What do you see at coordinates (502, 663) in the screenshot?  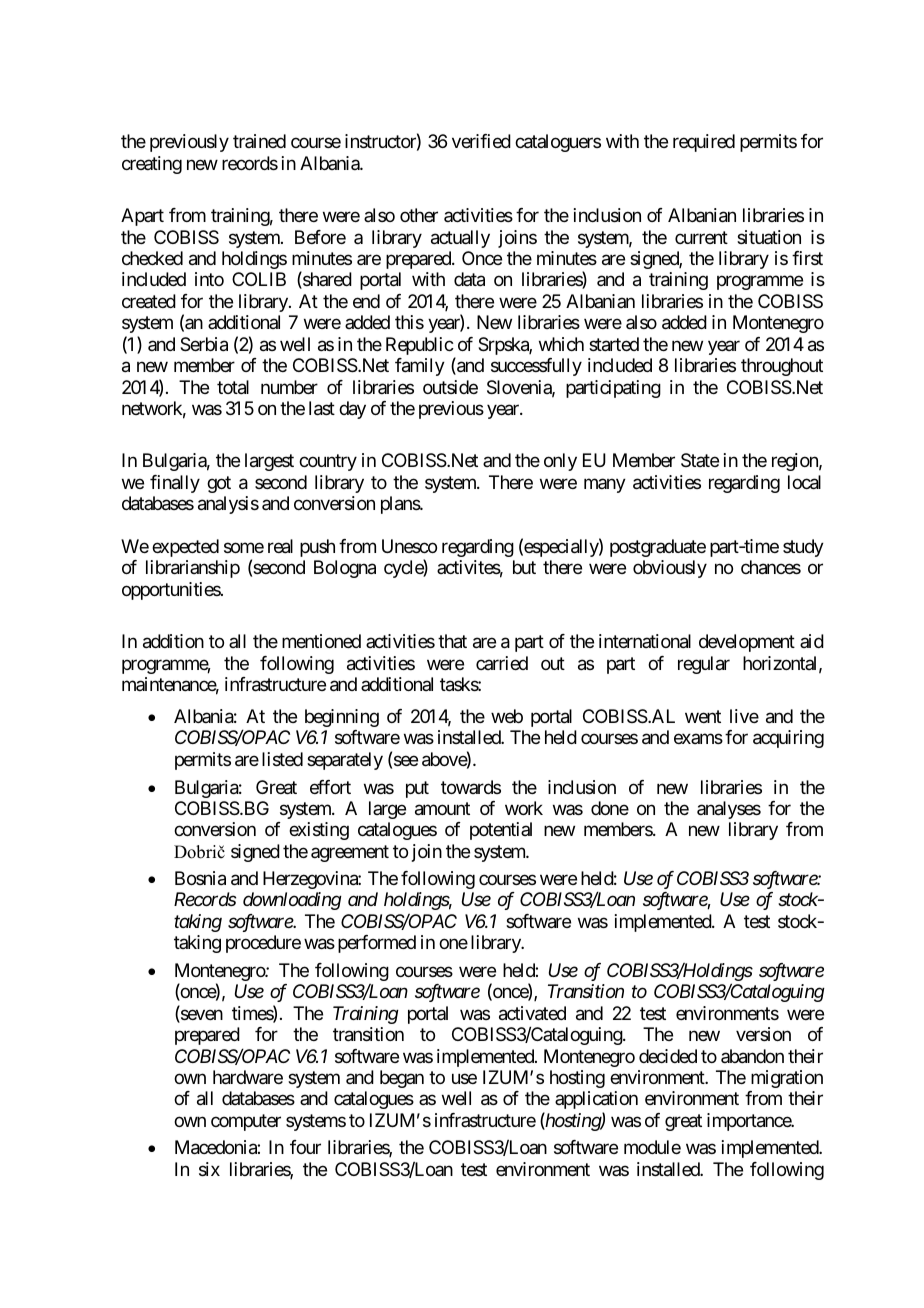 I see `carried` at bounding box center [502, 663].
